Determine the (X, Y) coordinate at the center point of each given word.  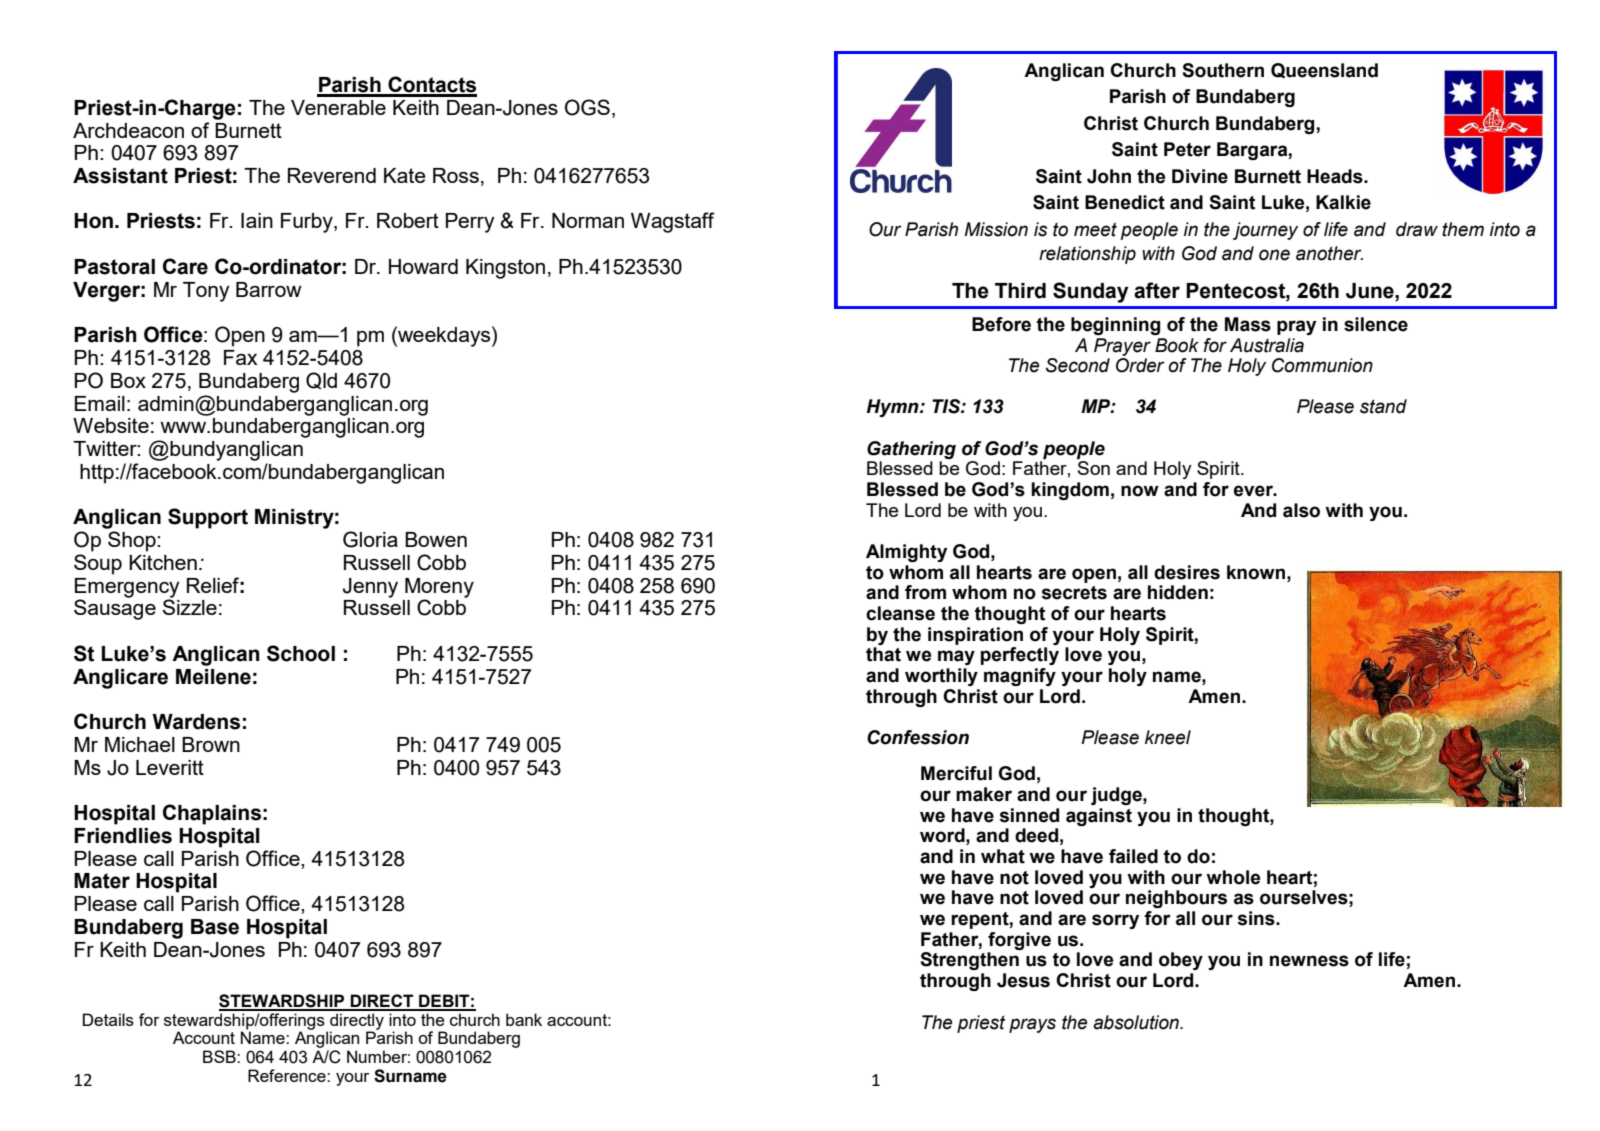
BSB (220, 1056)
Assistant (120, 176)
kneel (1168, 737)
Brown (211, 744)
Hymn (893, 408)
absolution (1137, 1022)
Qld (321, 380)
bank (524, 1019)
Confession (918, 737)
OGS (587, 107)
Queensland (1324, 71)
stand (1383, 406)
